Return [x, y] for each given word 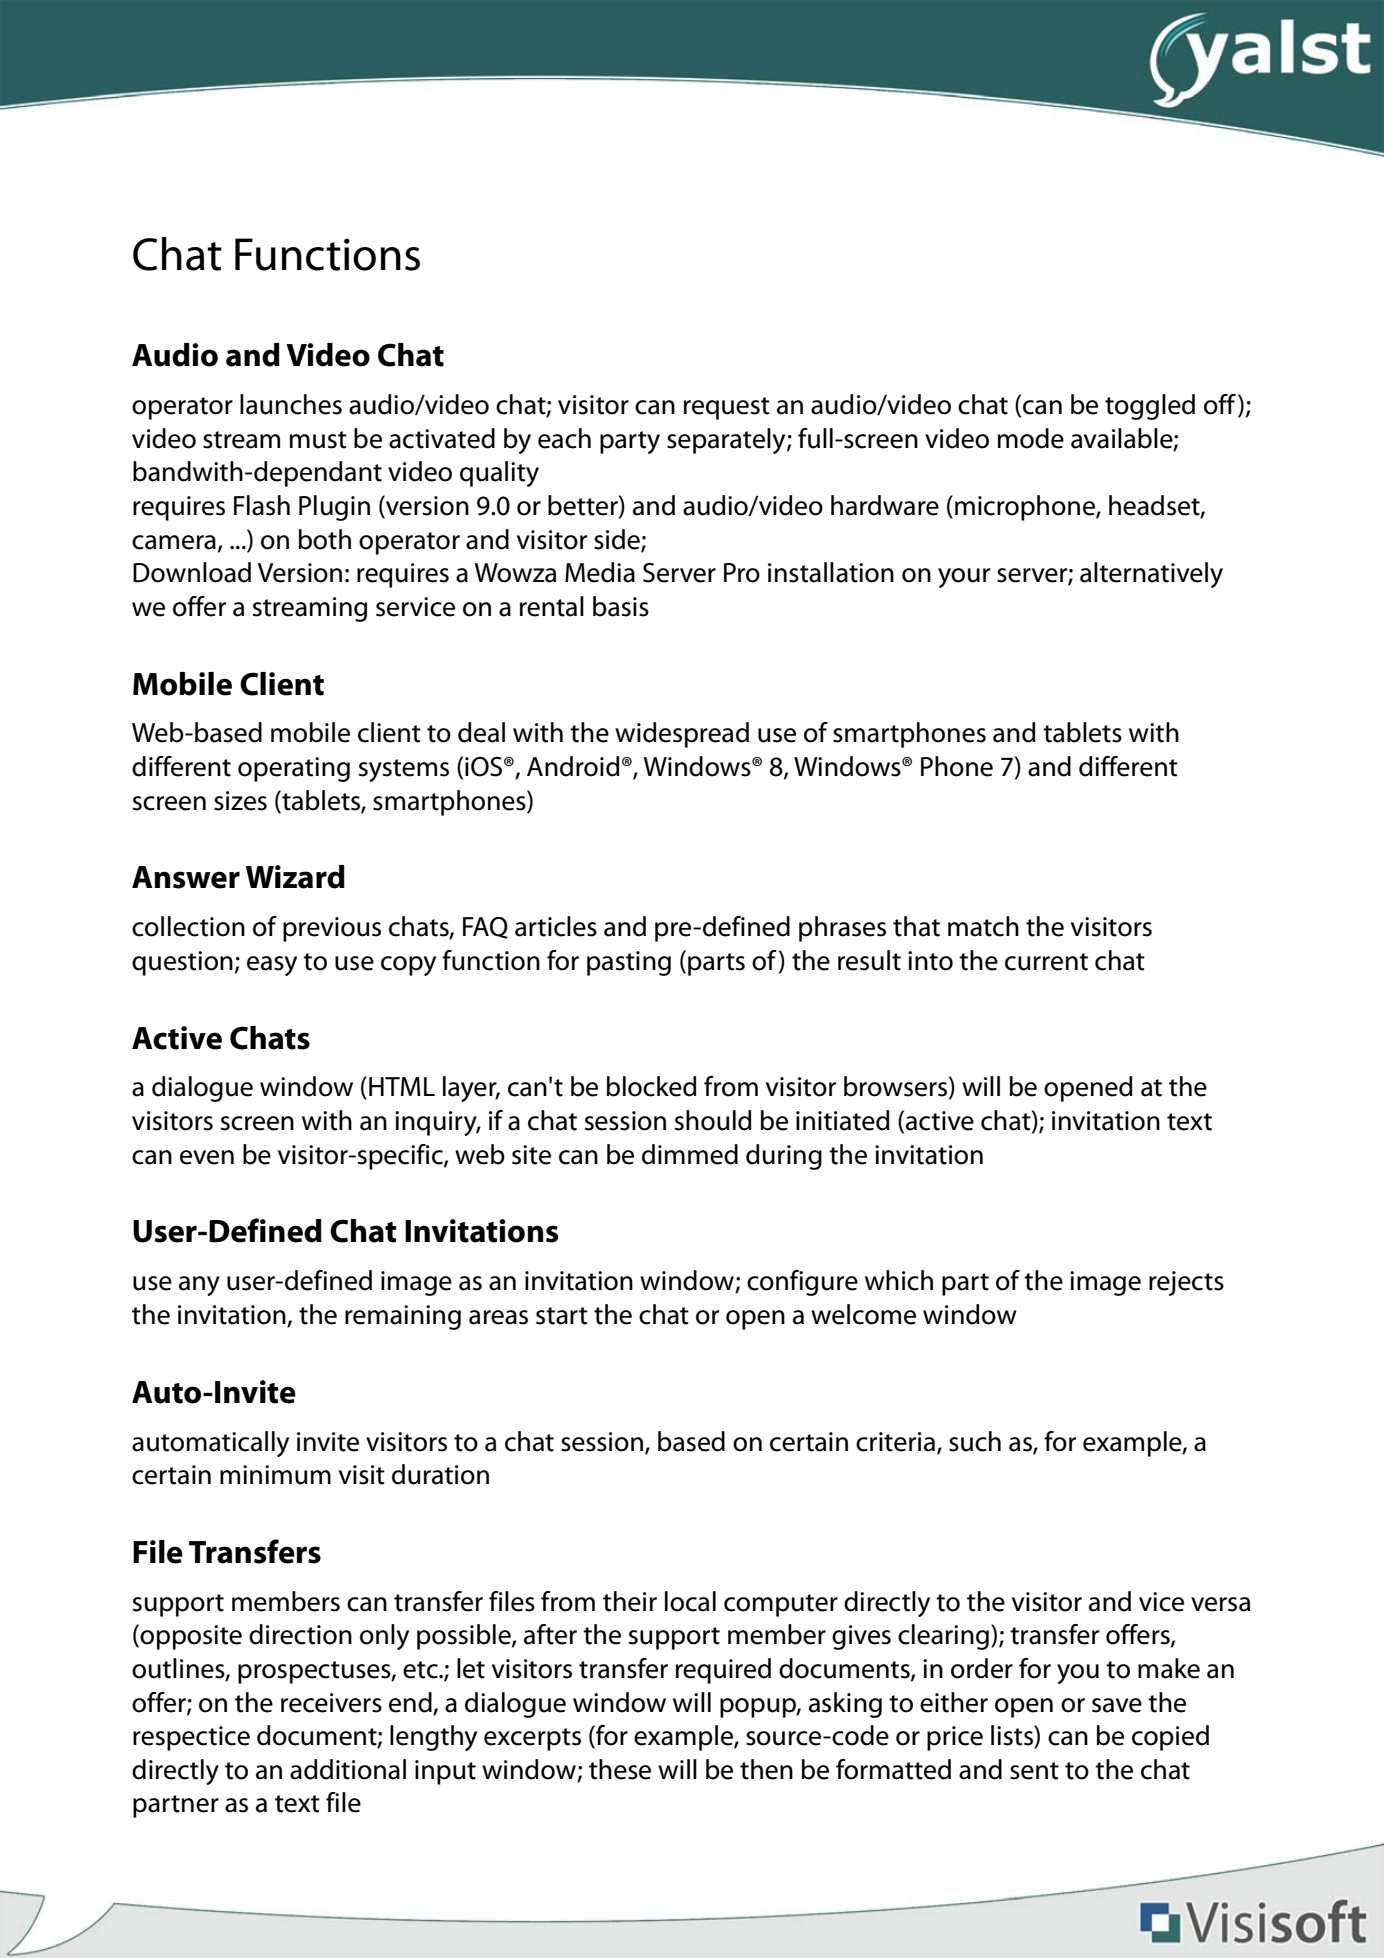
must [318, 440]
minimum [275, 1475]
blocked [652, 1086]
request [727, 408]
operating [294, 769]
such [975, 1441]
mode [1031, 438]
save [1117, 1705]
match [983, 926]
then [766, 1769]
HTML [402, 1086]
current [1046, 962]
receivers [331, 1703]
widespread [682, 735]
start [562, 1316]
